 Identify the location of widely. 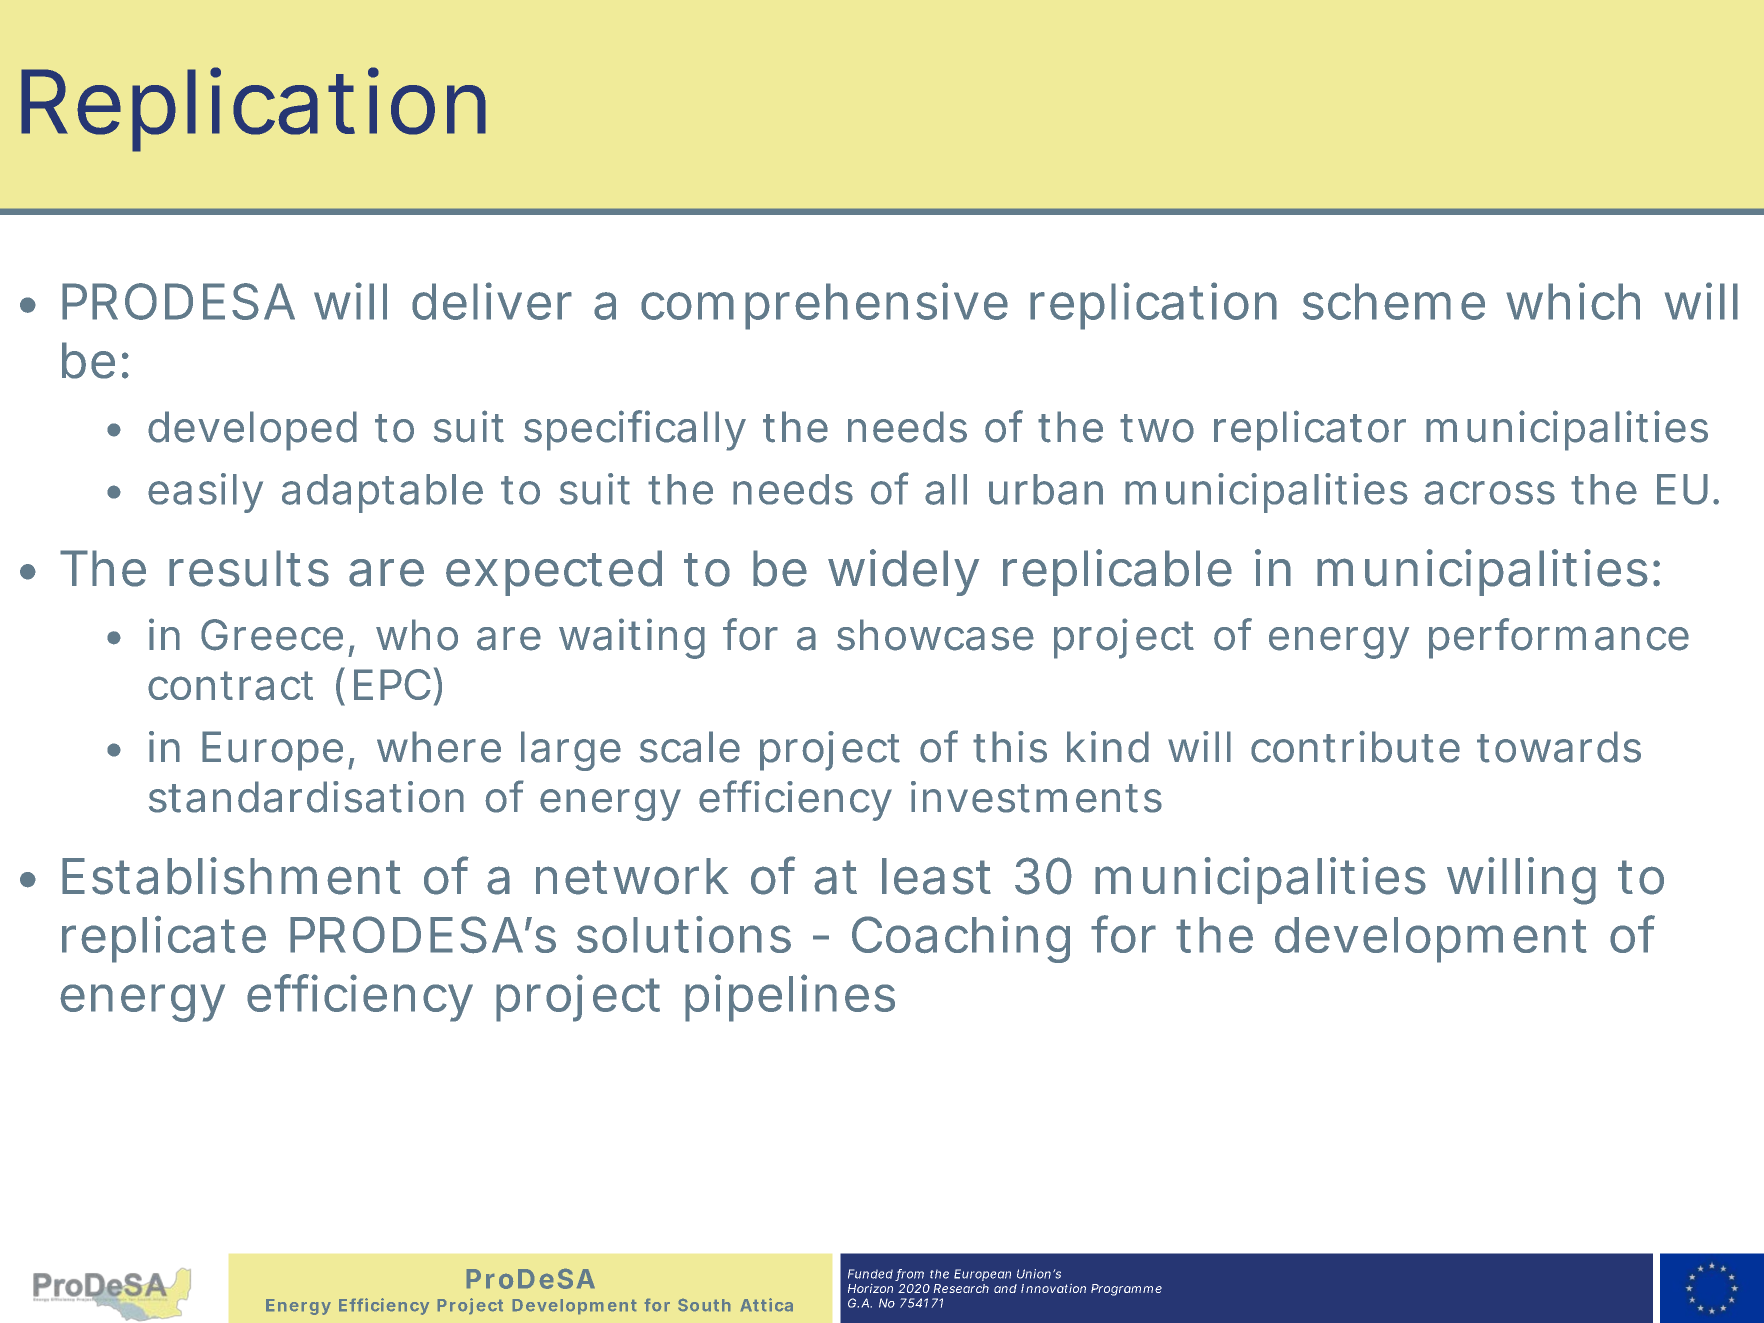
(903, 572).
